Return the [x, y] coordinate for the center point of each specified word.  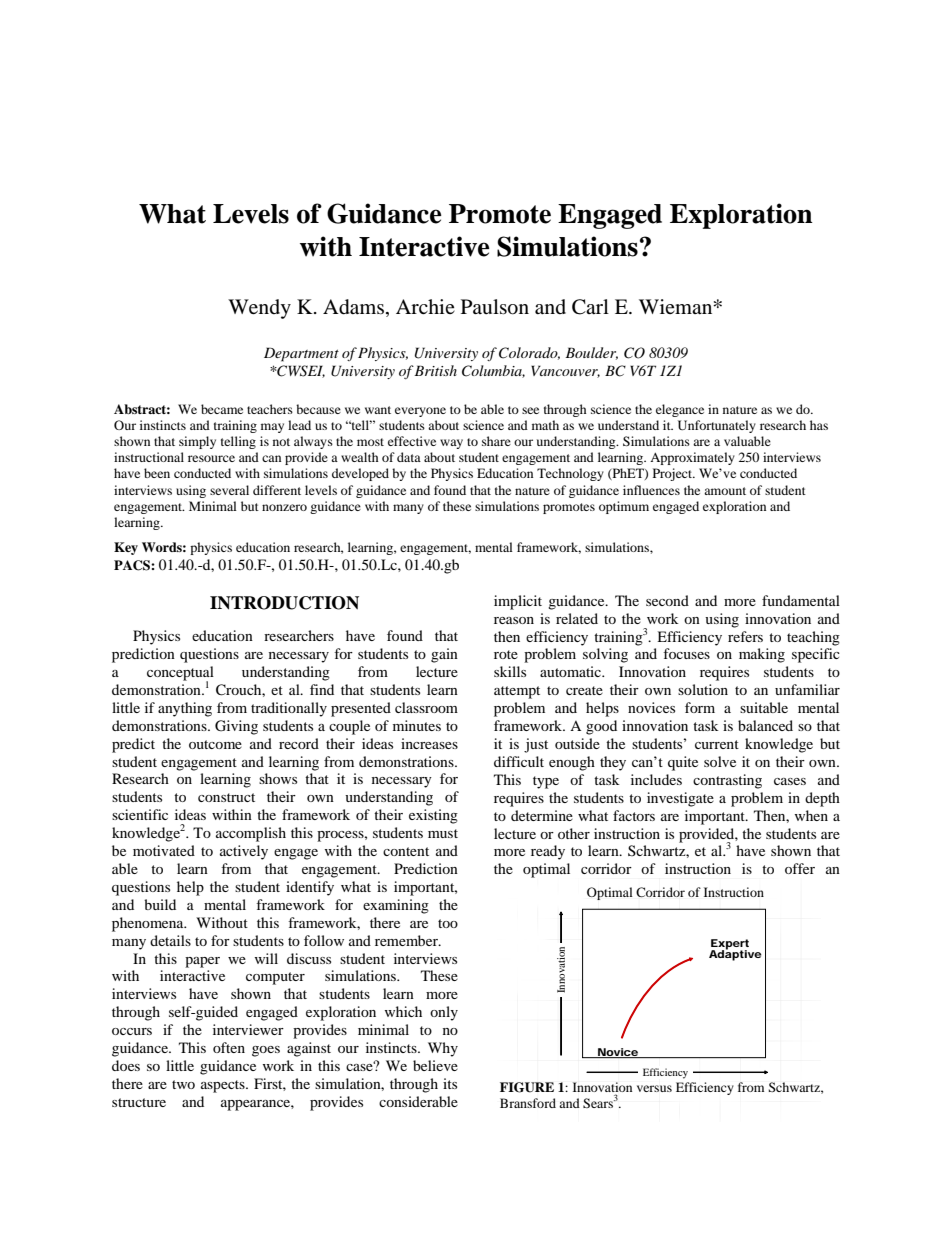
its [450, 1083]
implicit [518, 602]
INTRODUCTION [284, 603]
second [667, 600]
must [443, 833]
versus [654, 1088]
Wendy [259, 309]
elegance [680, 410]
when [811, 815]
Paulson [495, 307]
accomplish [251, 834]
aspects [224, 1086]
